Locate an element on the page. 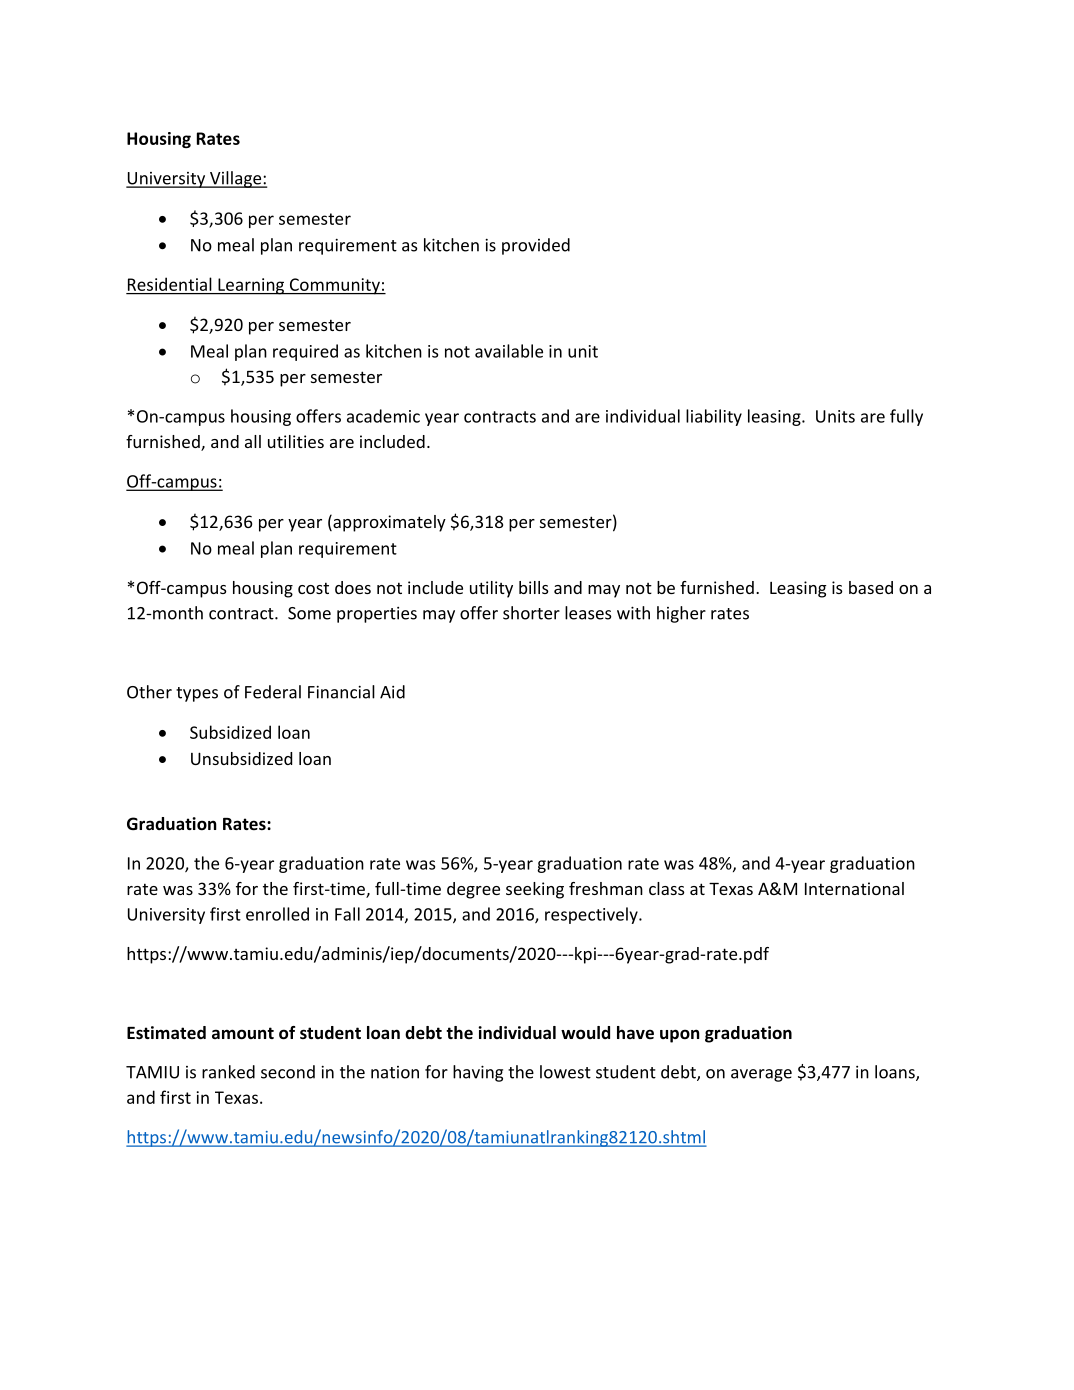  having is located at coordinates (478, 1073).
